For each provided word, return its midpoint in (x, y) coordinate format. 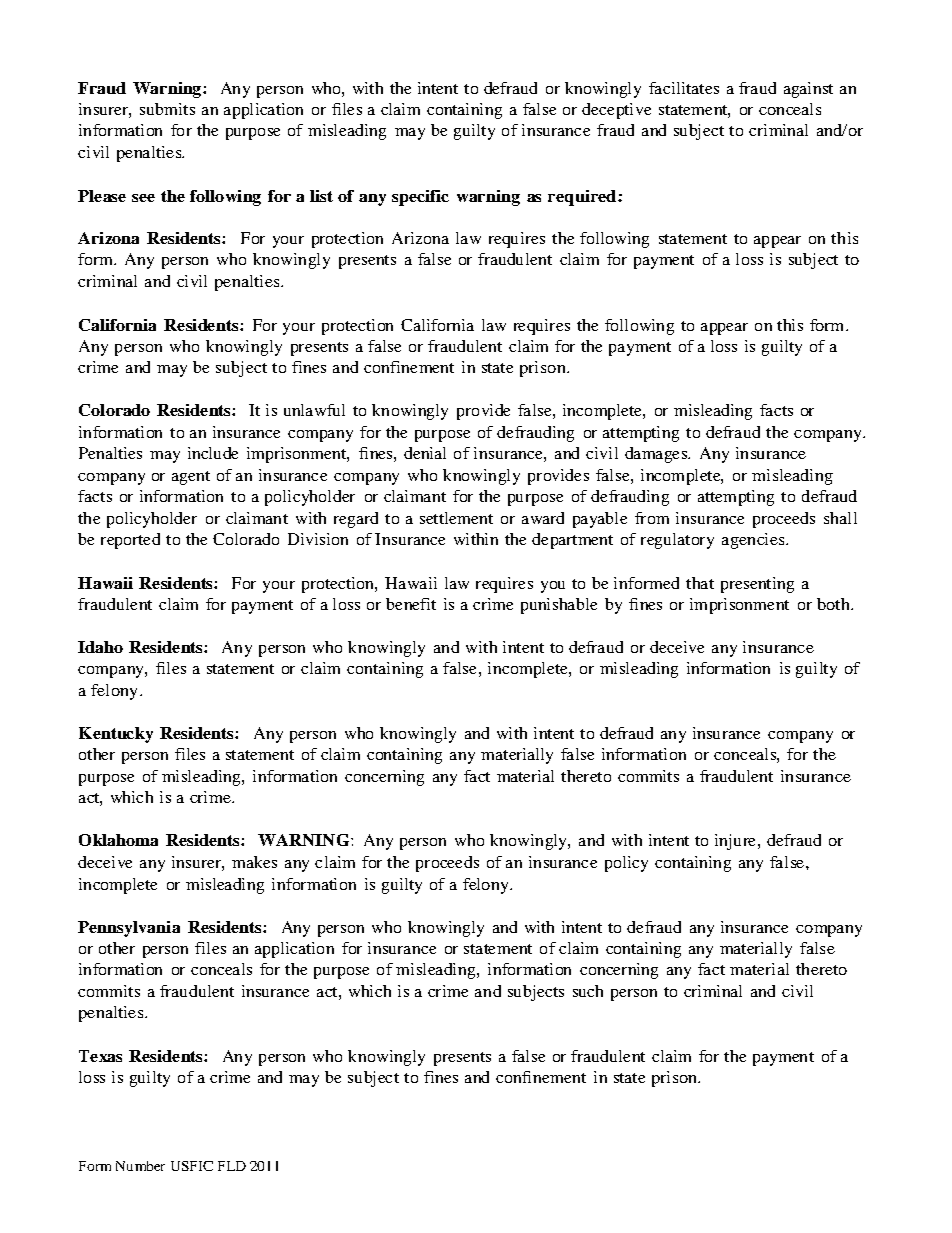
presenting (757, 585)
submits (167, 109)
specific (420, 198)
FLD (232, 1166)
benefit (411, 604)
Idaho (100, 647)
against (808, 90)
